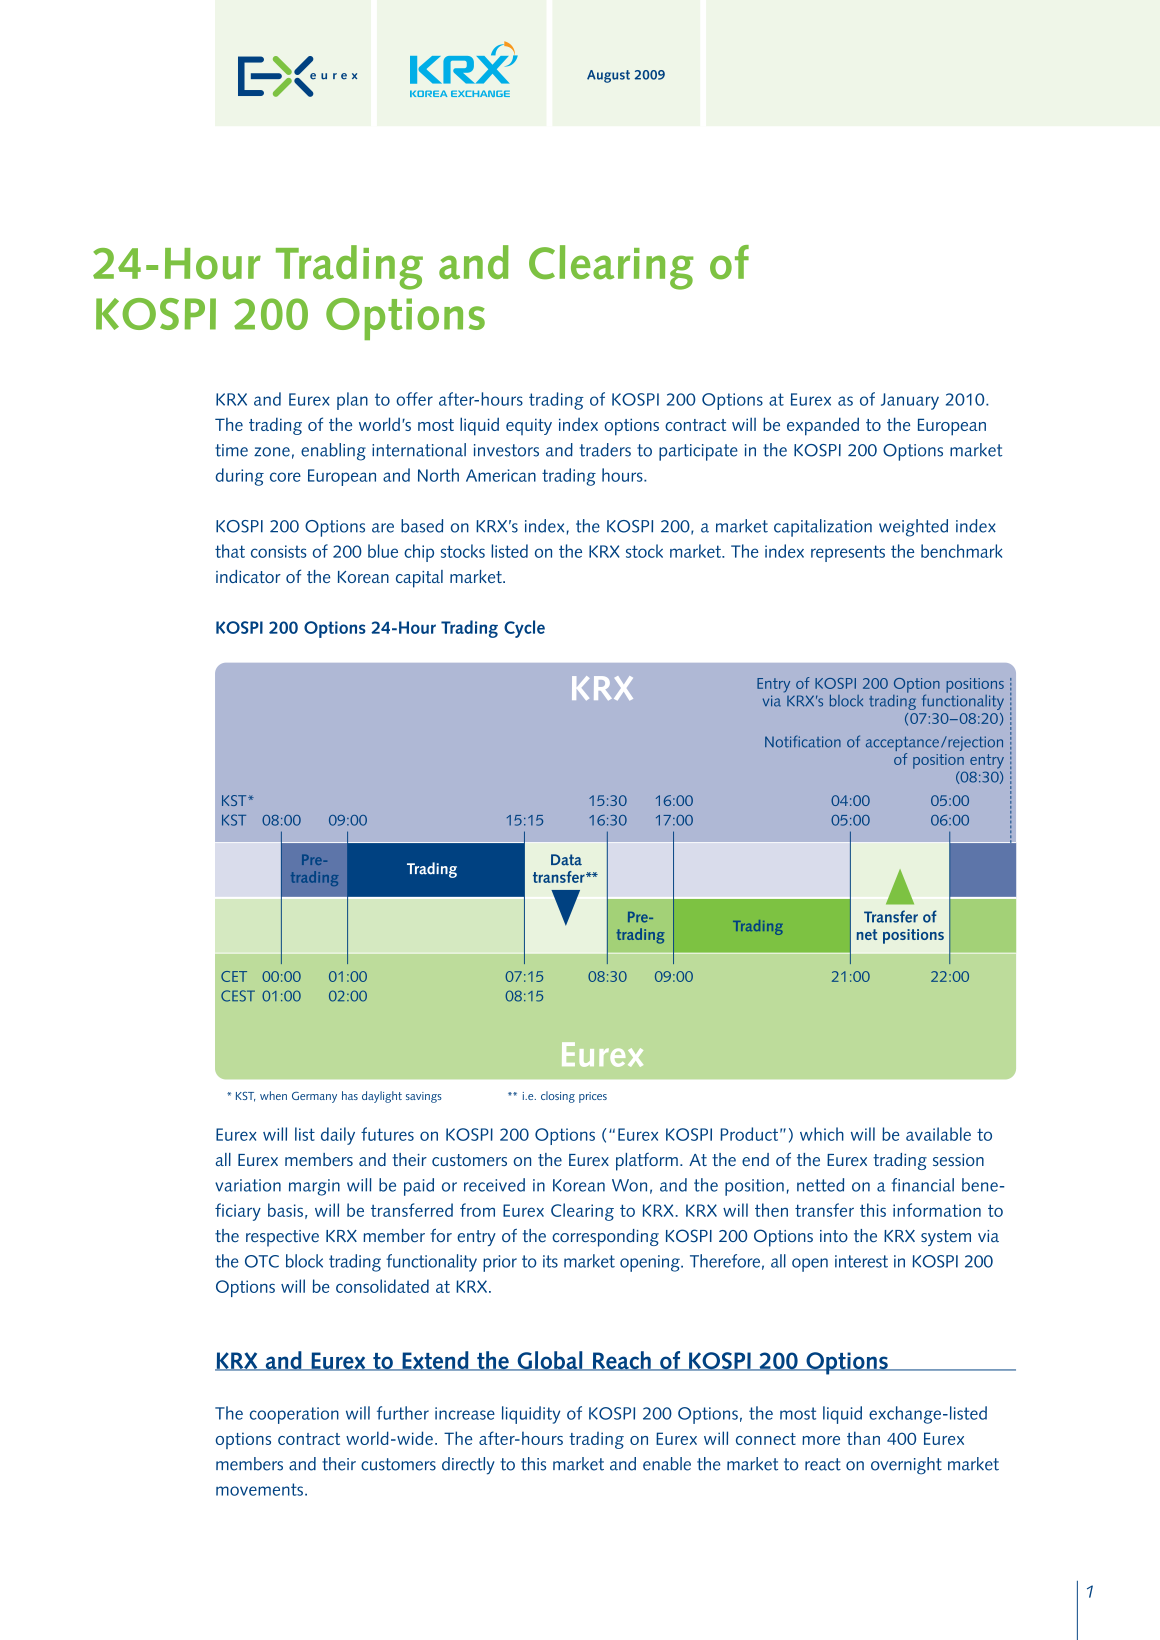 This document has width=1160, height=1640. Describe the element at coordinates (822, 1134) in the document. I see `which` at that location.
